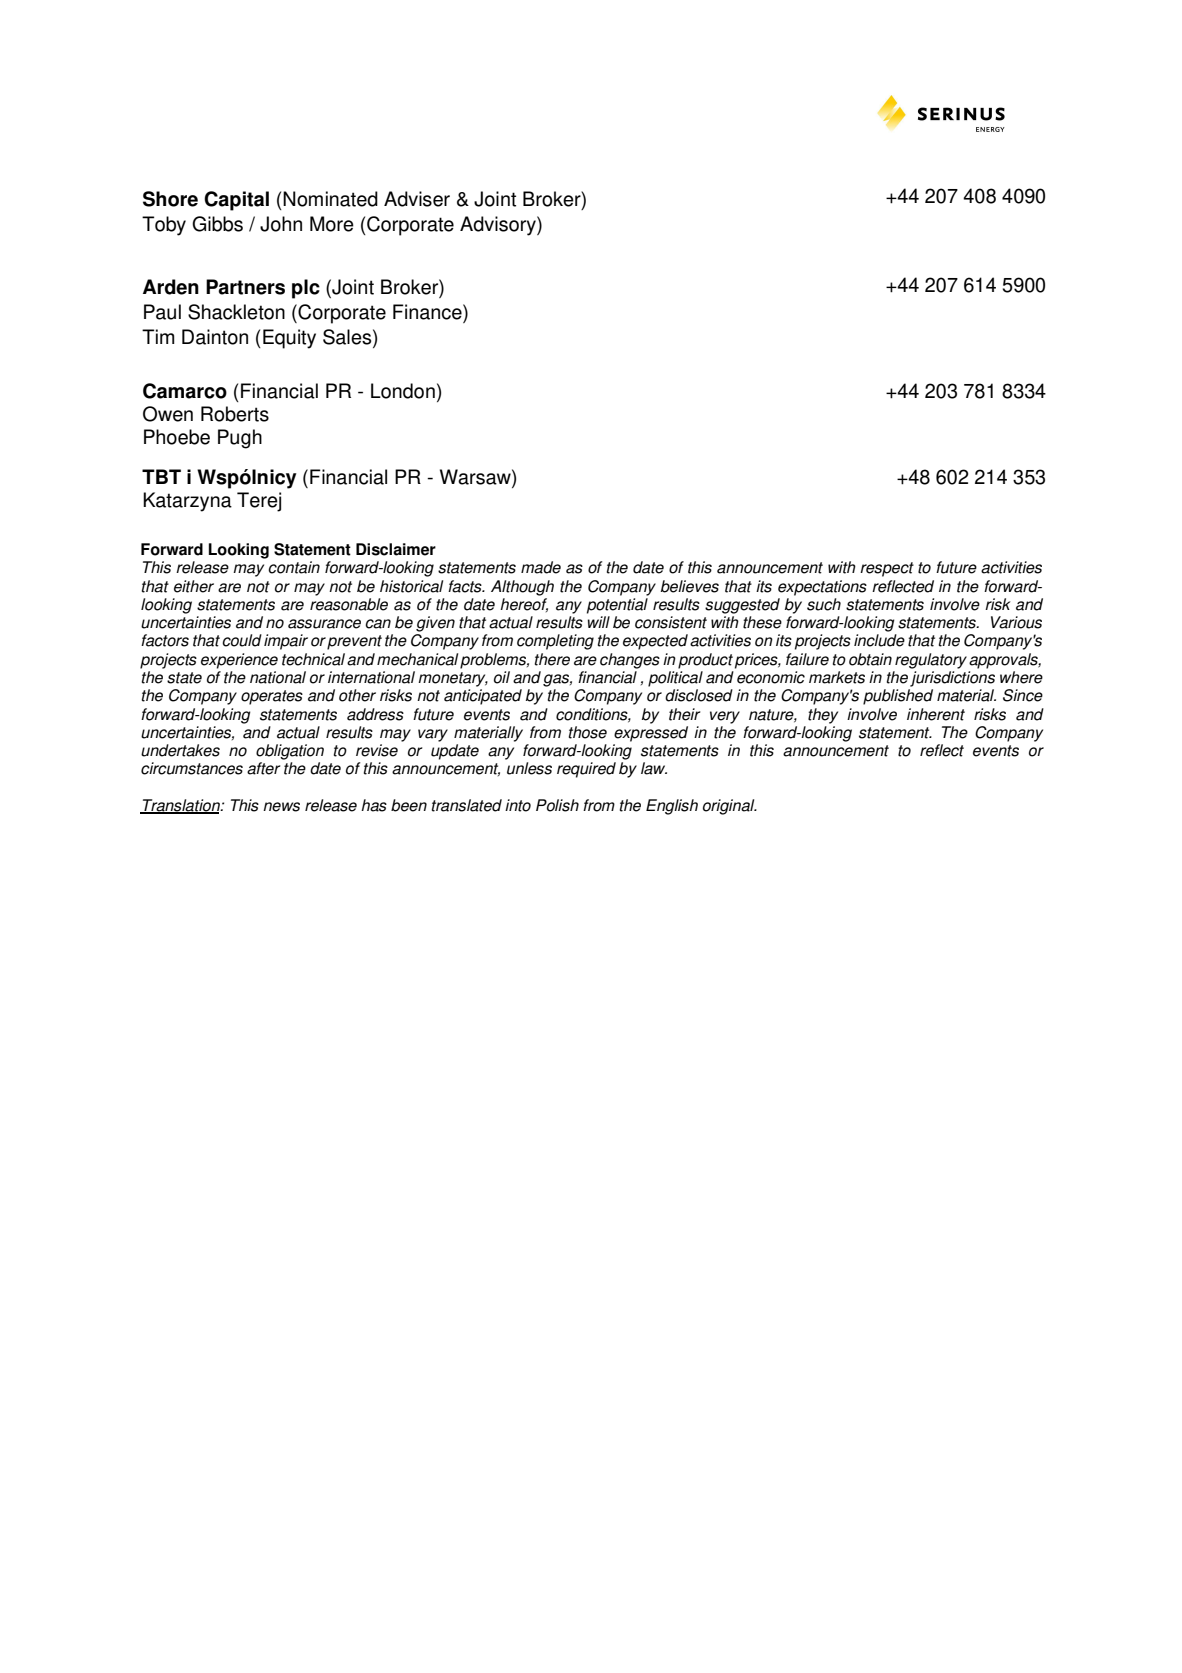  What do you see at coordinates (586, 770) in the screenshot?
I see `required` at bounding box center [586, 770].
